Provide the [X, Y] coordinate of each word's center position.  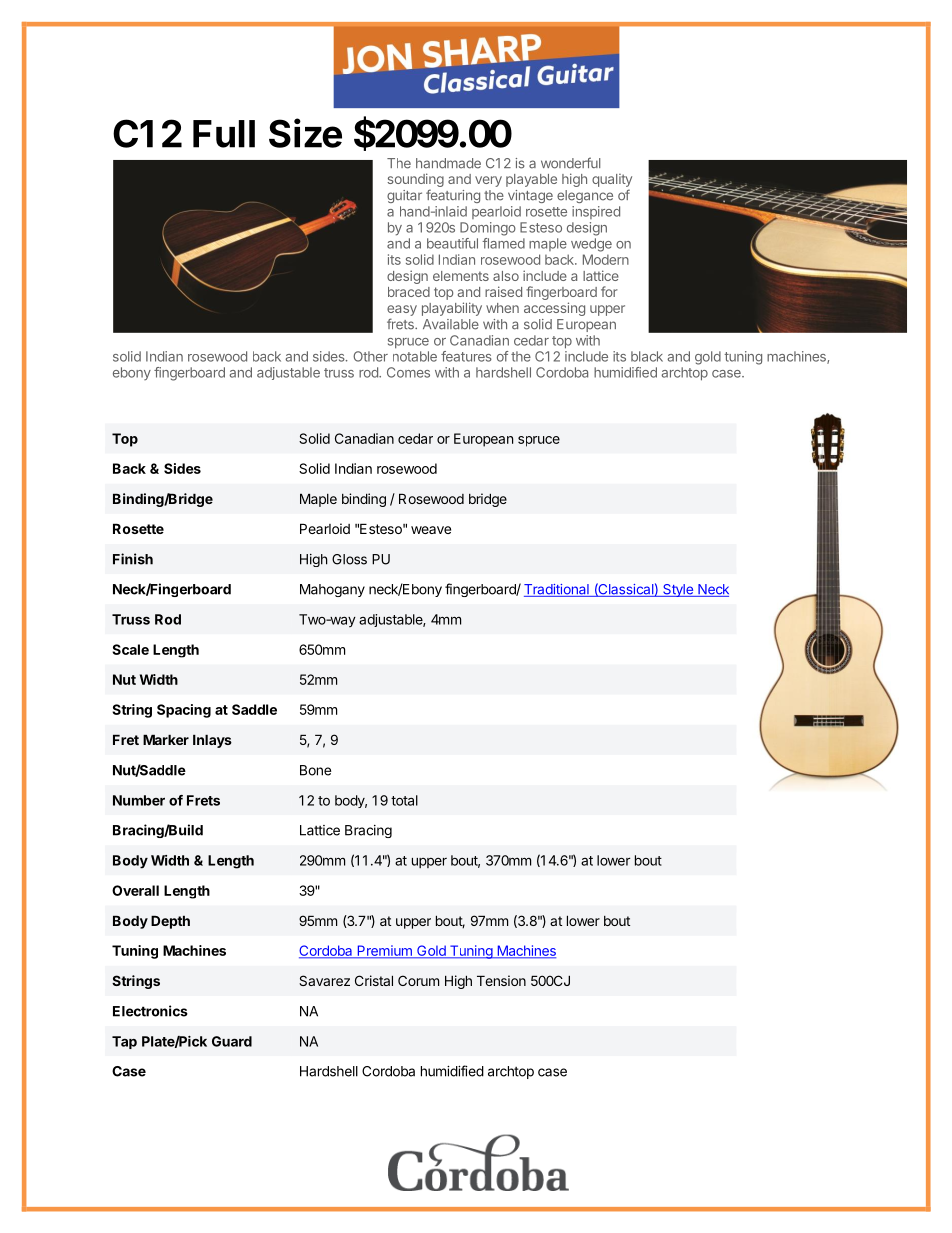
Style [678, 590]
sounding [415, 181]
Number [139, 800]
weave [431, 530]
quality [612, 182]
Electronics [150, 1011]
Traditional [557, 590]
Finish [133, 559]
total [404, 800]
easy [402, 310]
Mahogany [332, 590]
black [647, 356]
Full [224, 134]
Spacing [184, 711]
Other [370, 356]
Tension [501, 980]
